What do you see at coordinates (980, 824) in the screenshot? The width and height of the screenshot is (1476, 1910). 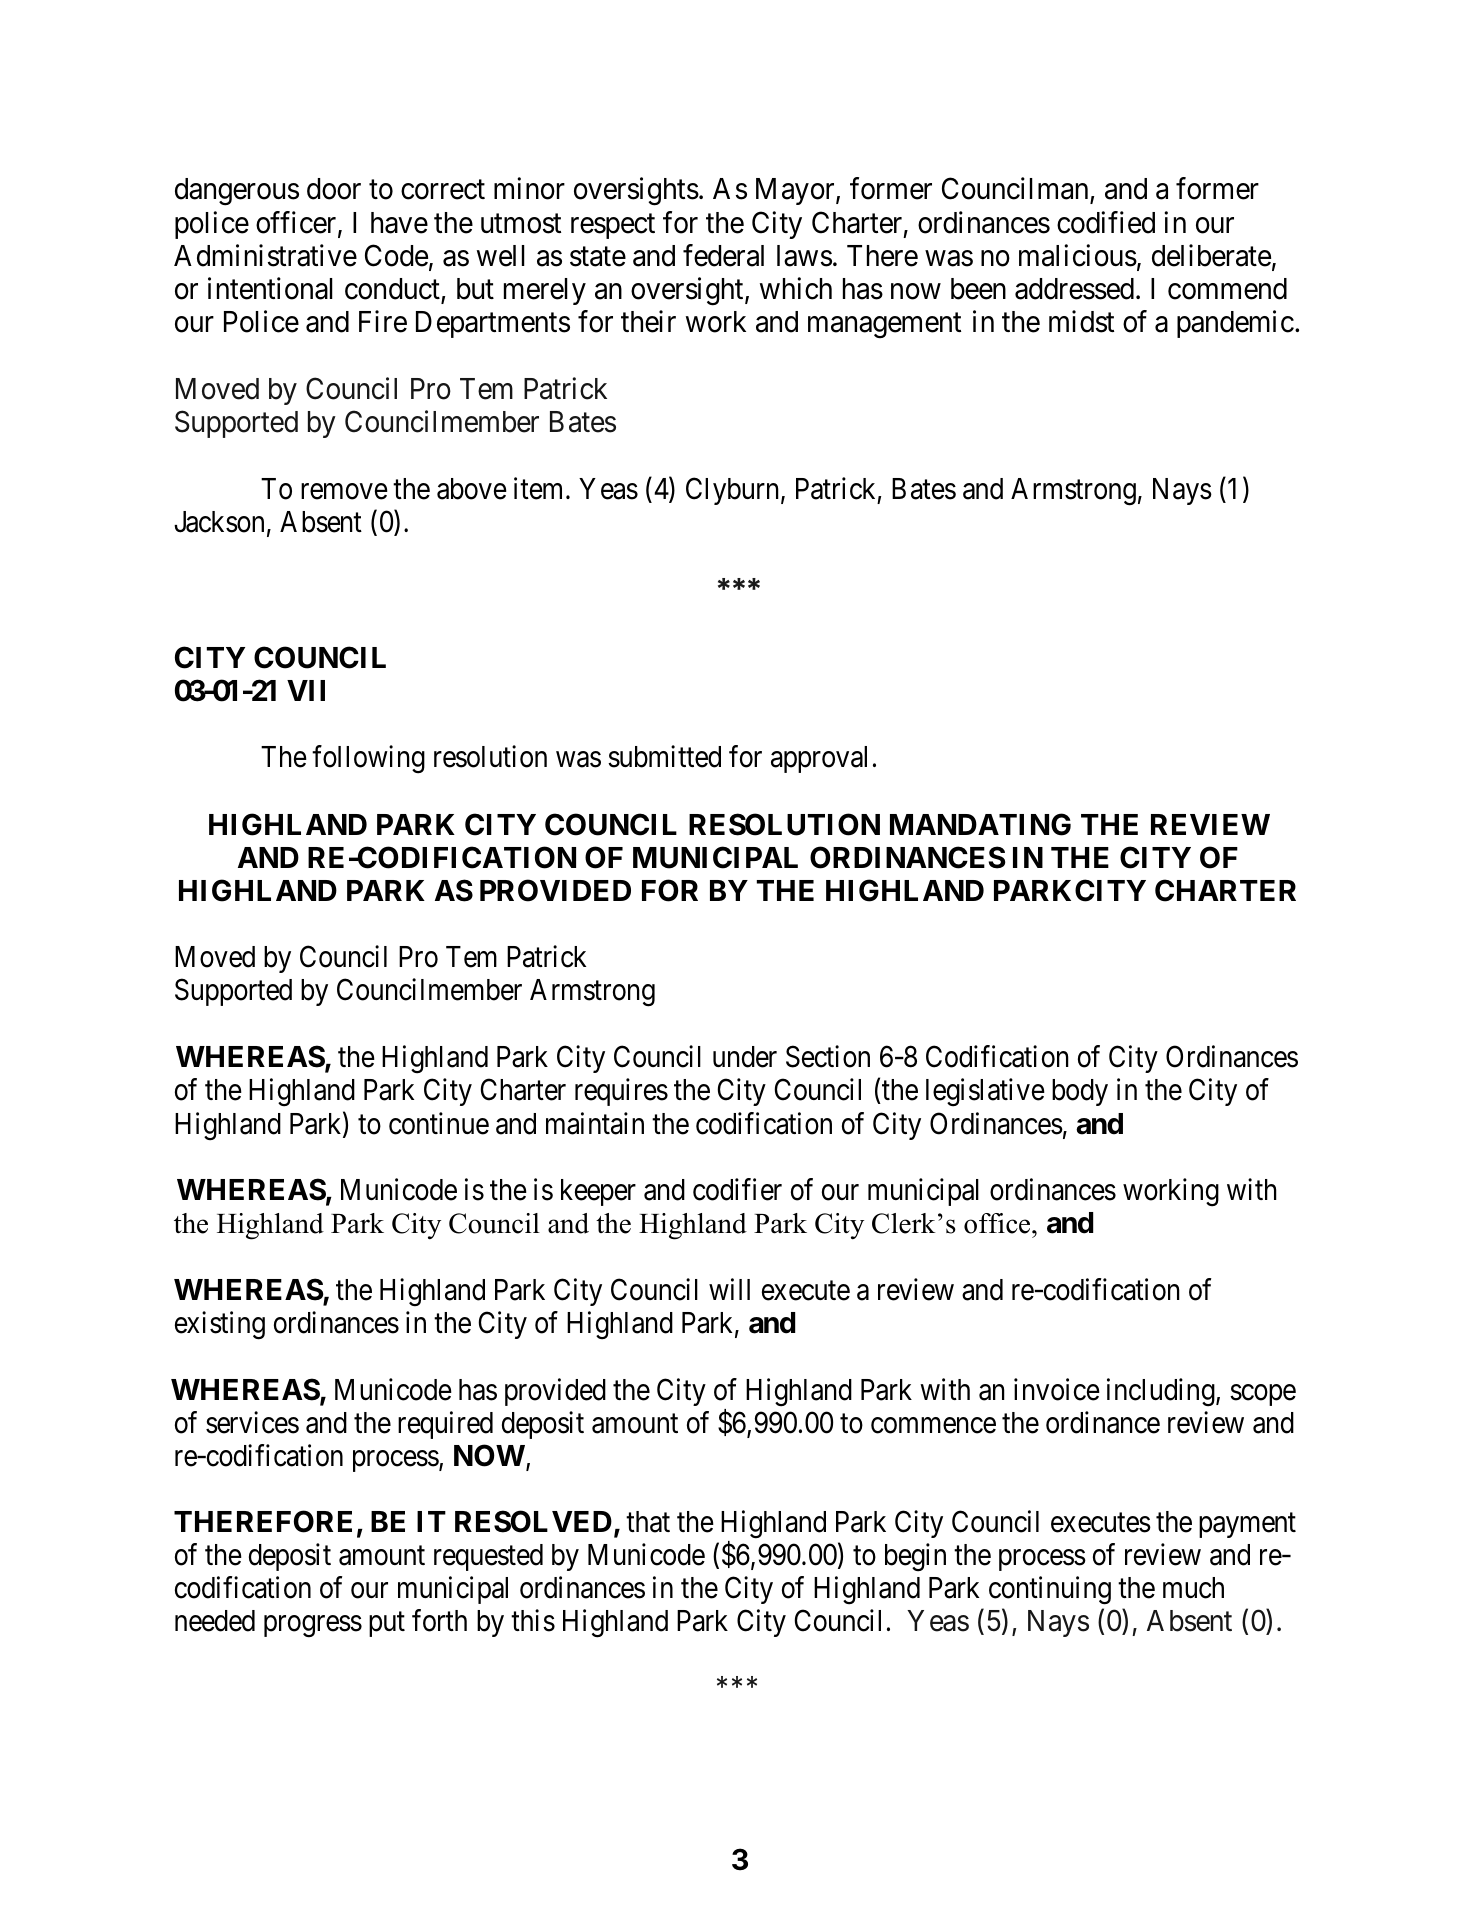 I see `MANDATING` at bounding box center [980, 824].
